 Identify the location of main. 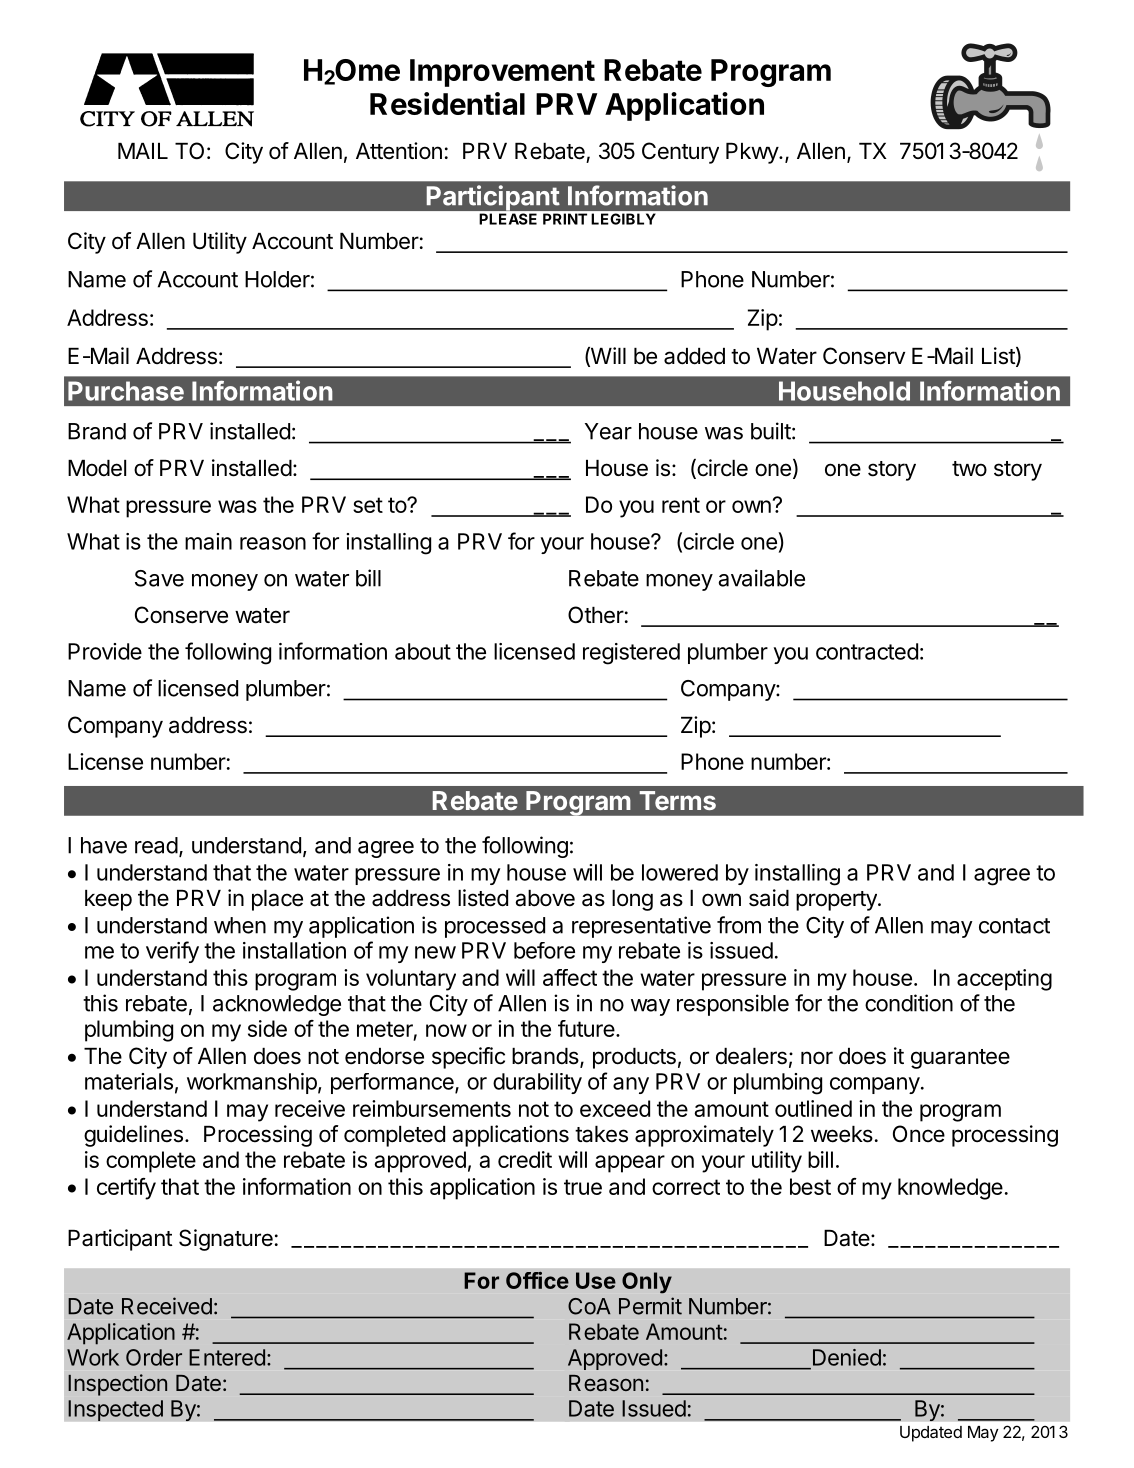
(208, 541).
